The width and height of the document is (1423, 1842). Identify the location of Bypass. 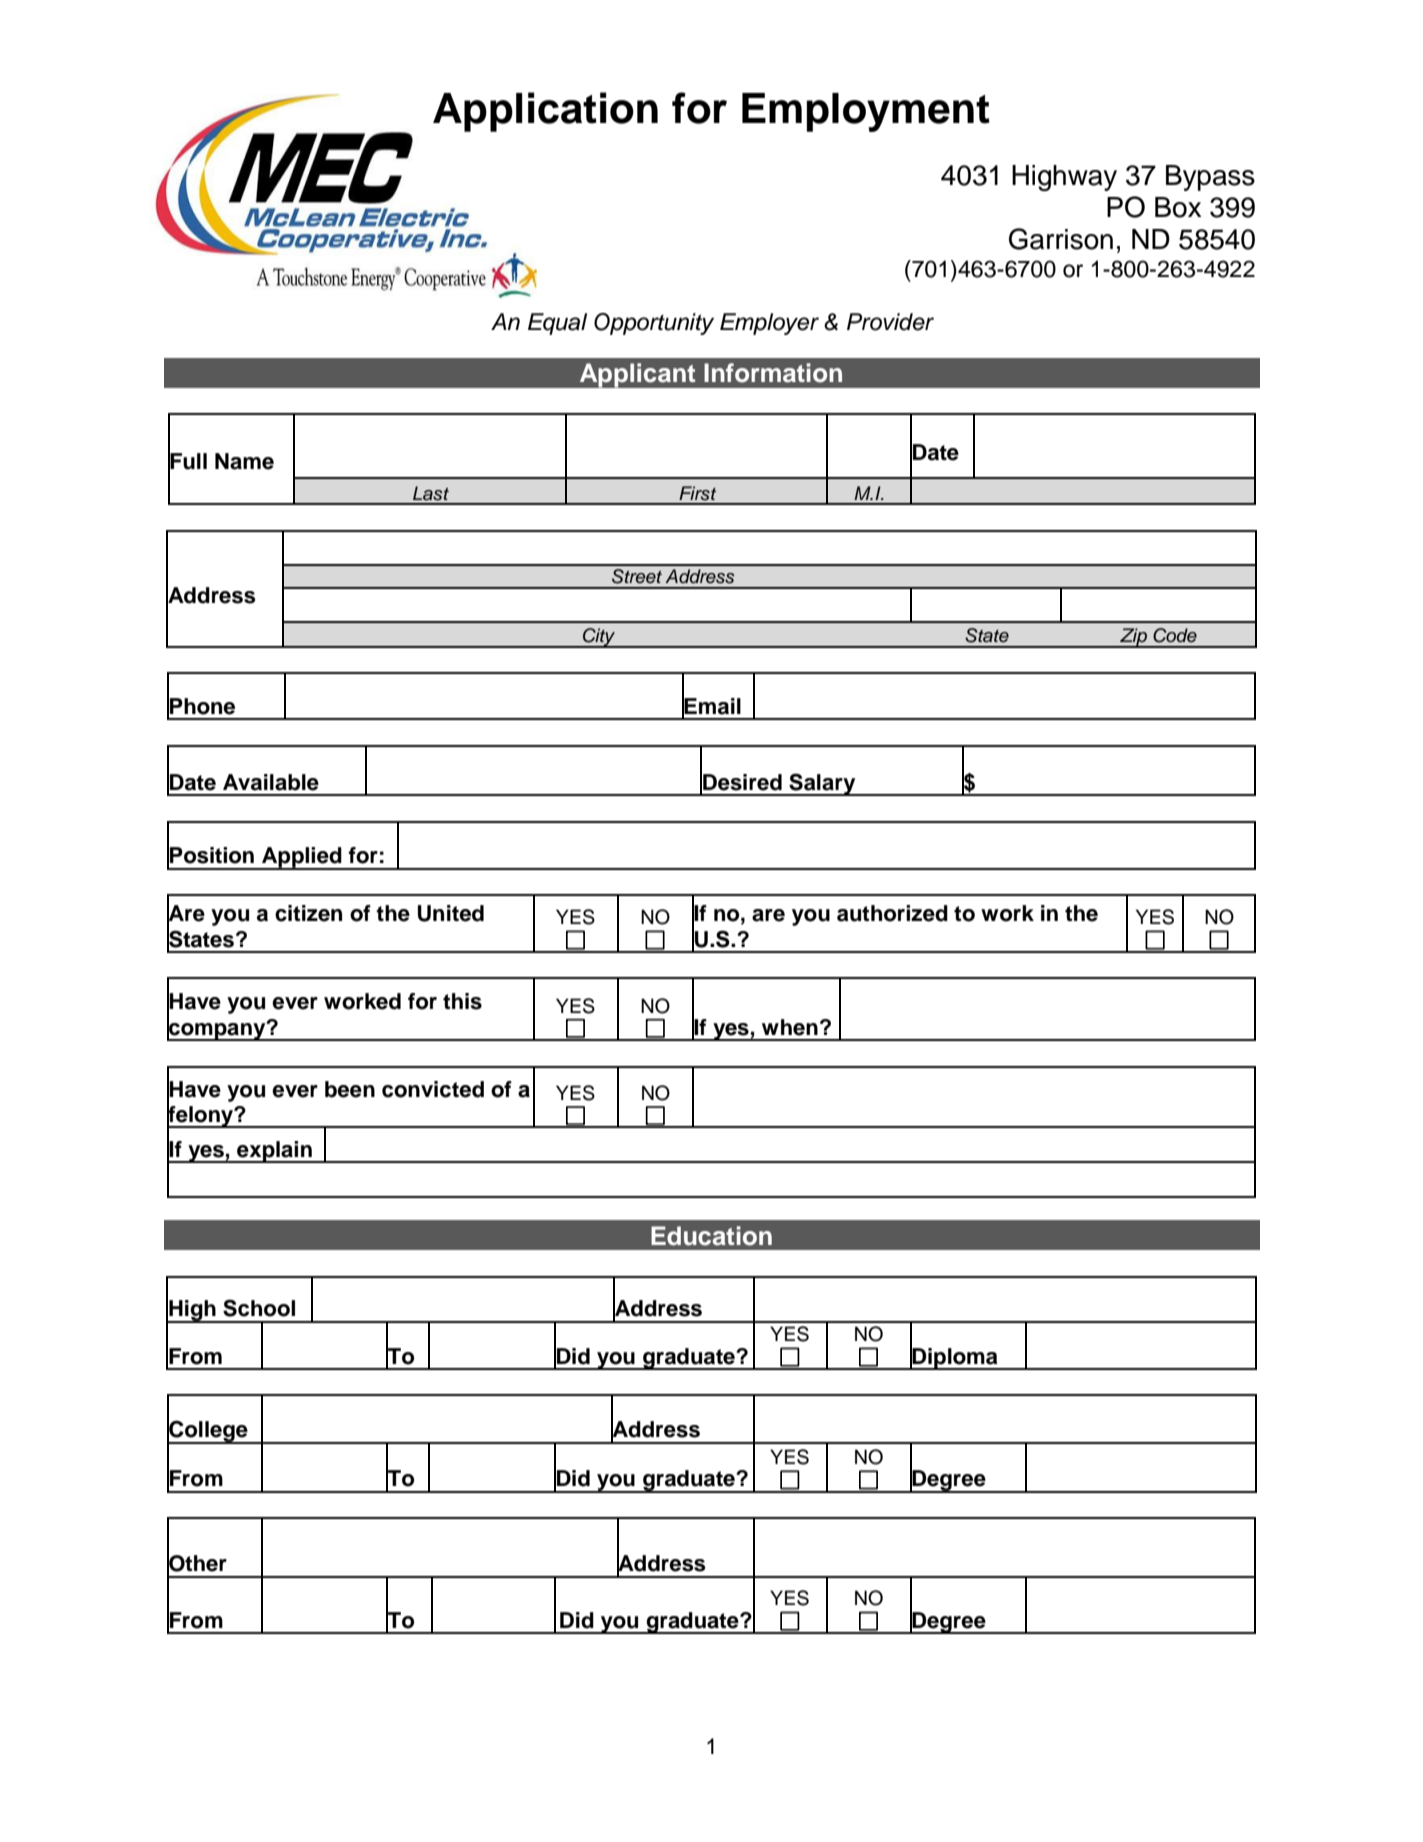
(1210, 178).
